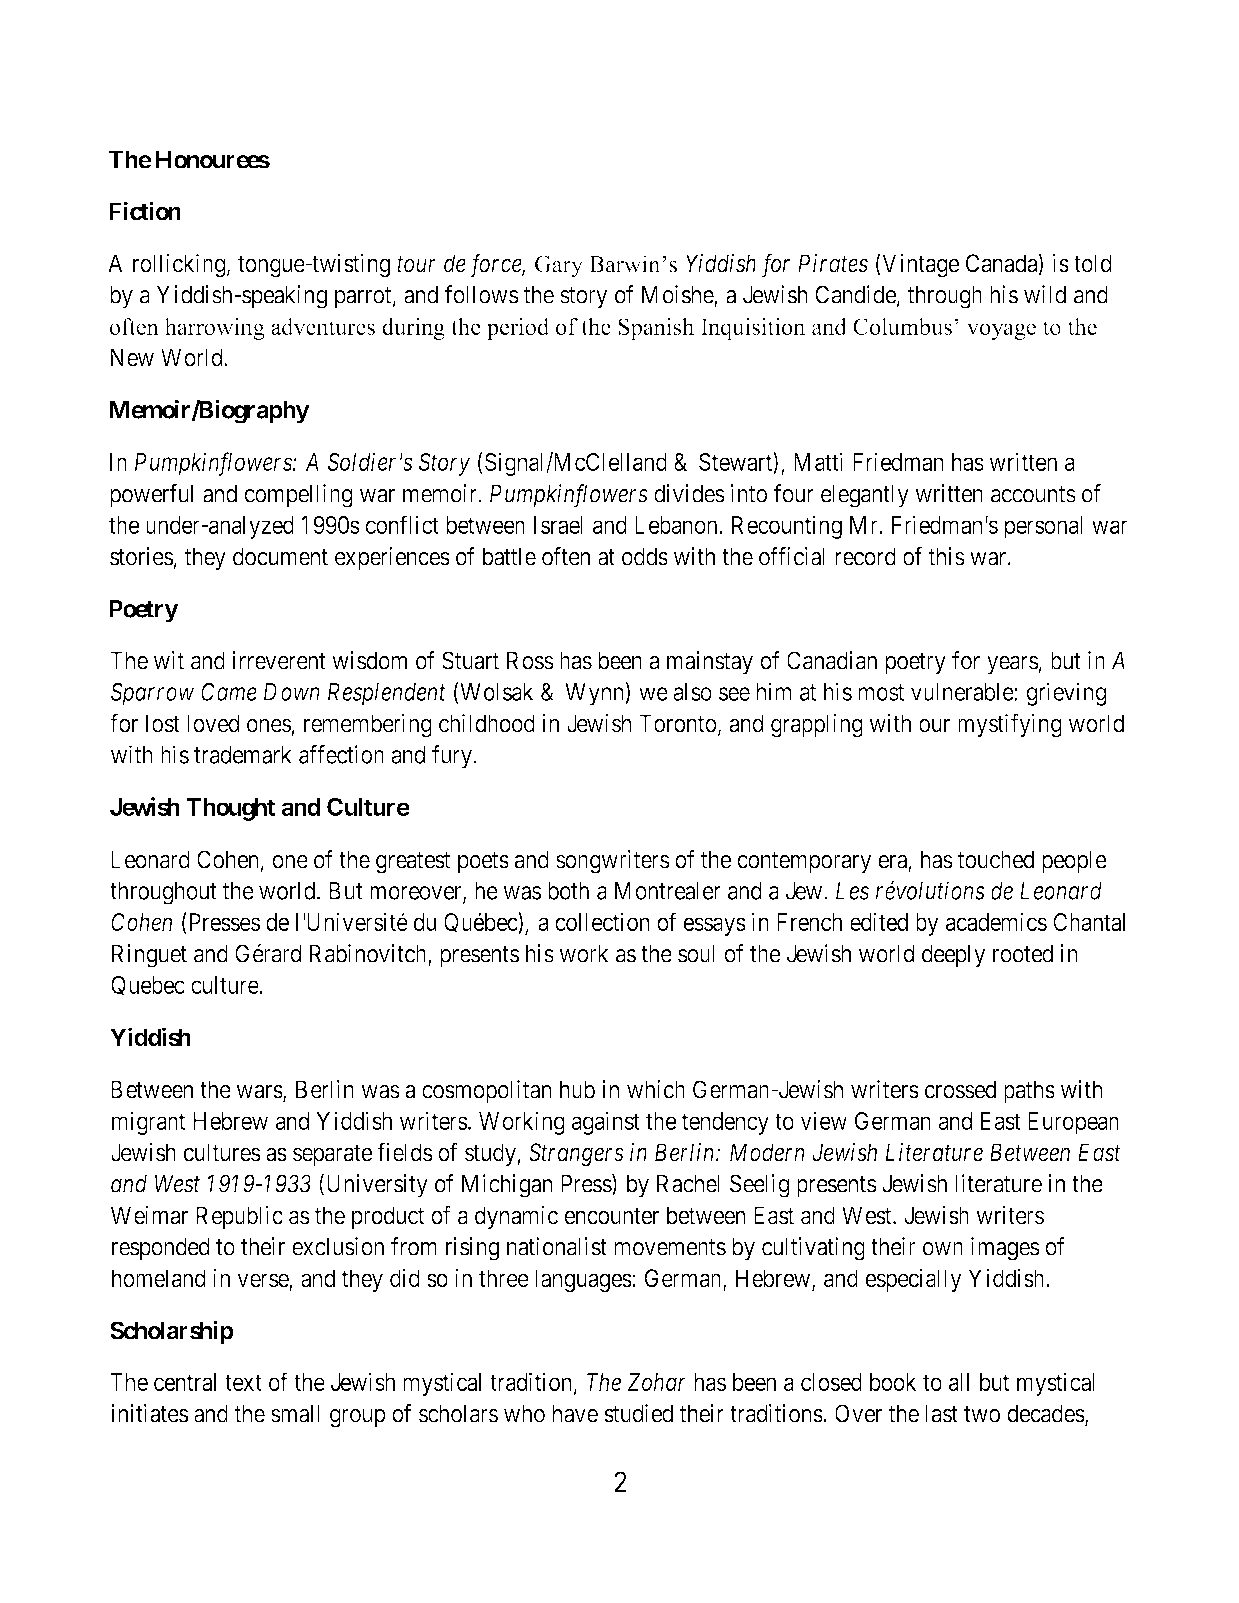  What do you see at coordinates (1073, 1123) in the page?
I see `European` at bounding box center [1073, 1123].
